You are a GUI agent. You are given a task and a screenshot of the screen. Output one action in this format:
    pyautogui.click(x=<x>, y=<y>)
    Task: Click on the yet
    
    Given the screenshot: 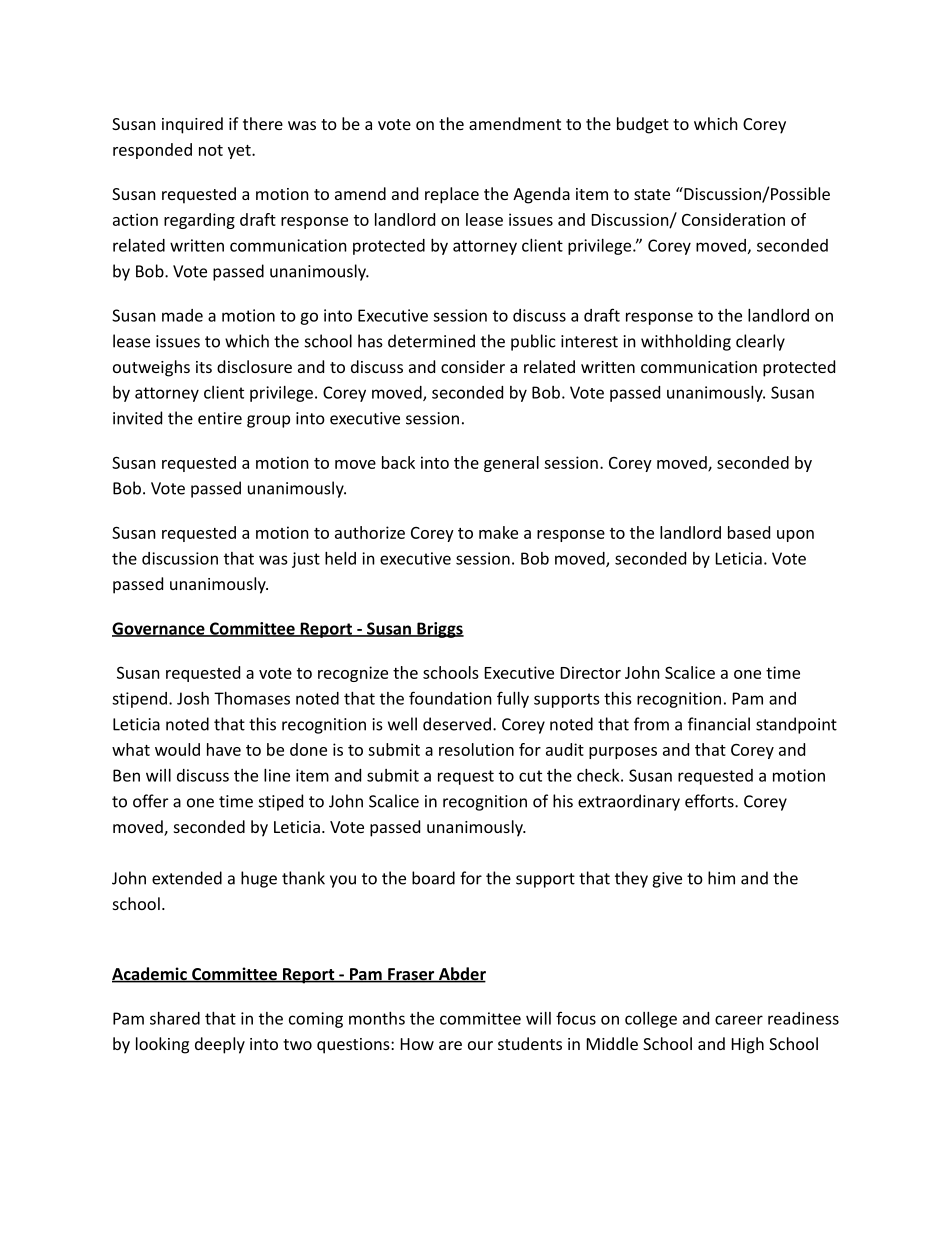 What is the action you would take?
    pyautogui.click(x=240, y=152)
